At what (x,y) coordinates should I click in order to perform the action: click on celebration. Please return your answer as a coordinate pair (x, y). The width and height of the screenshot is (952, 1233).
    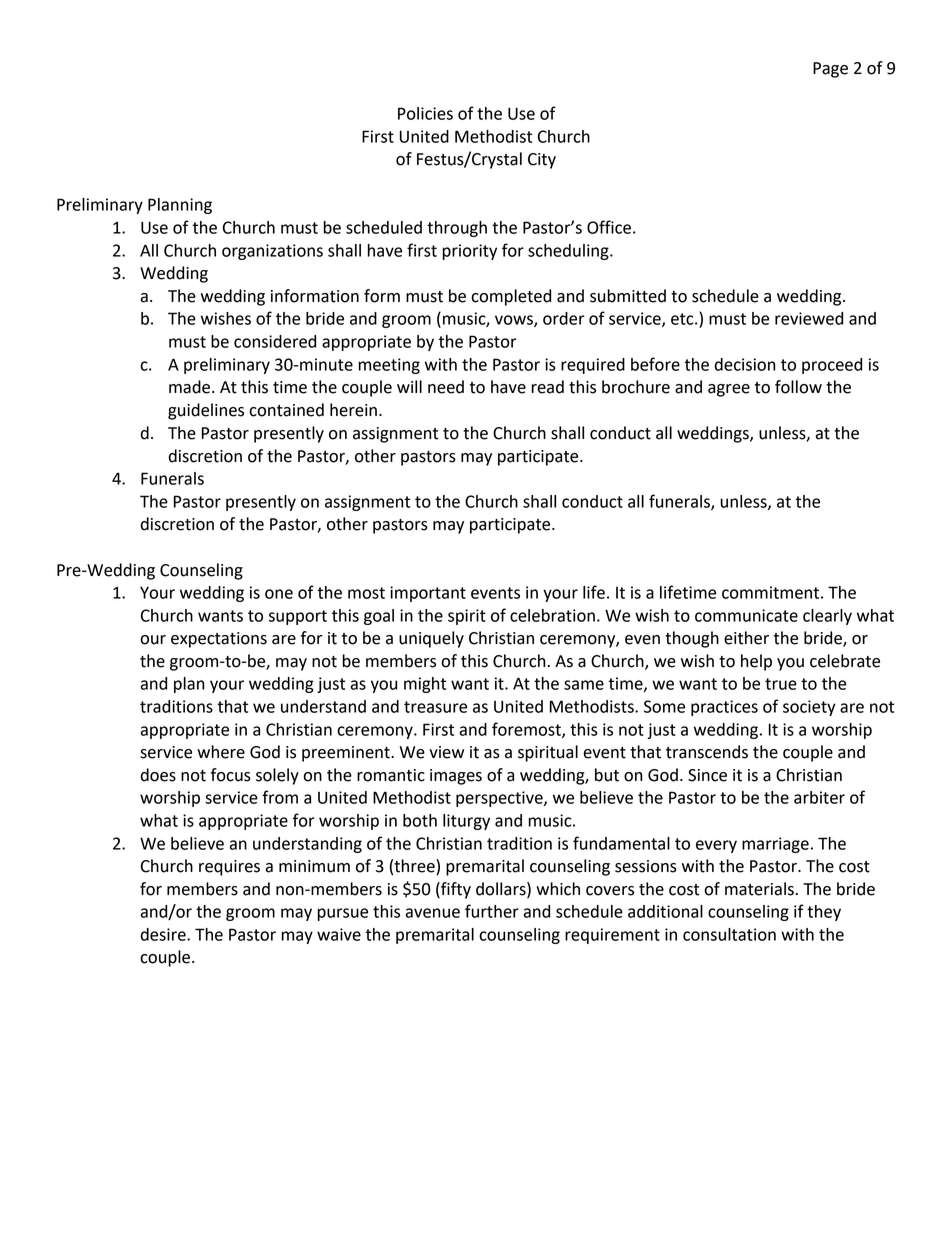
    Looking at the image, I should click on (552, 615).
